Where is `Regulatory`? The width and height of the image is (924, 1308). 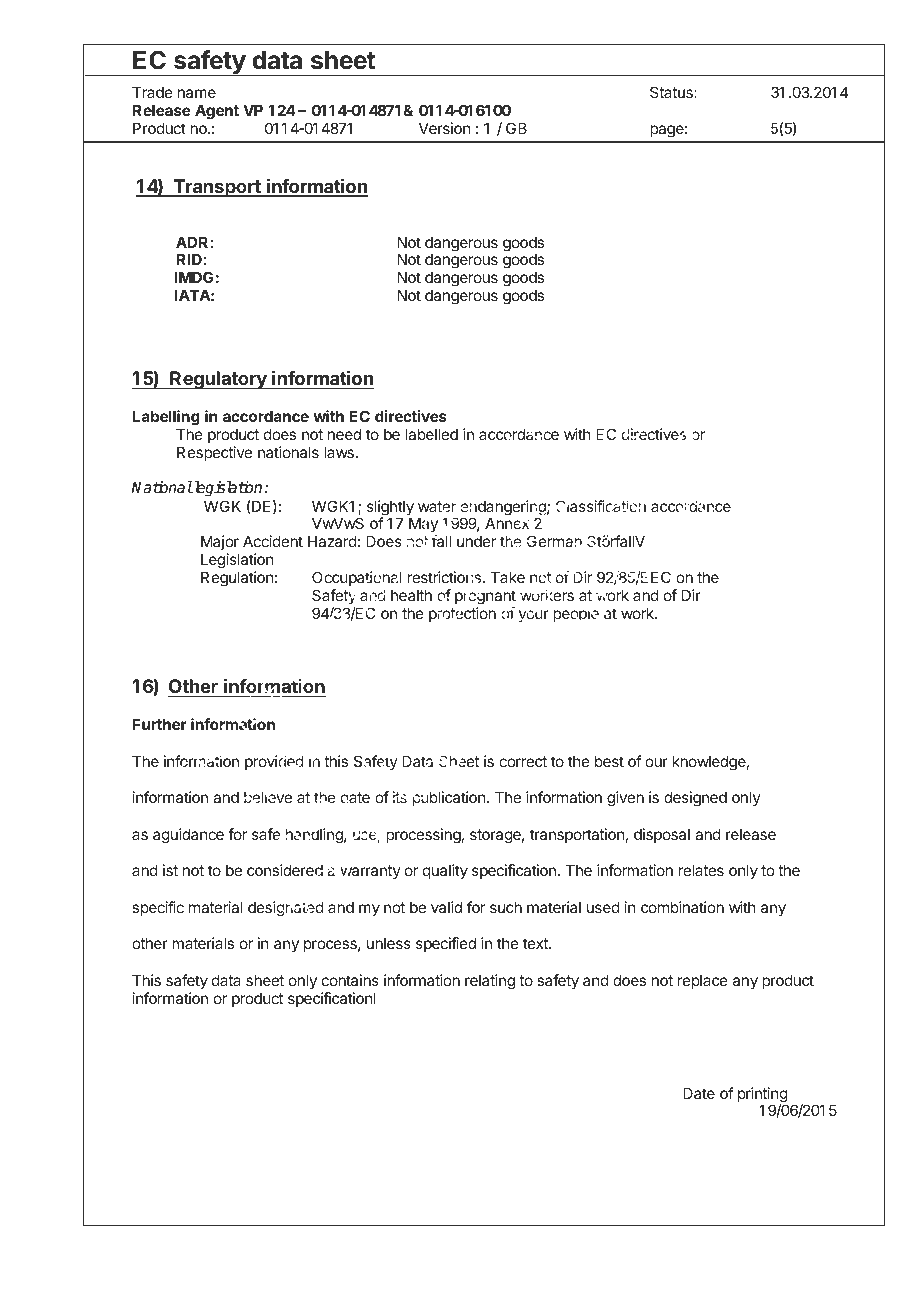
Regulatory is located at coordinates (218, 380).
